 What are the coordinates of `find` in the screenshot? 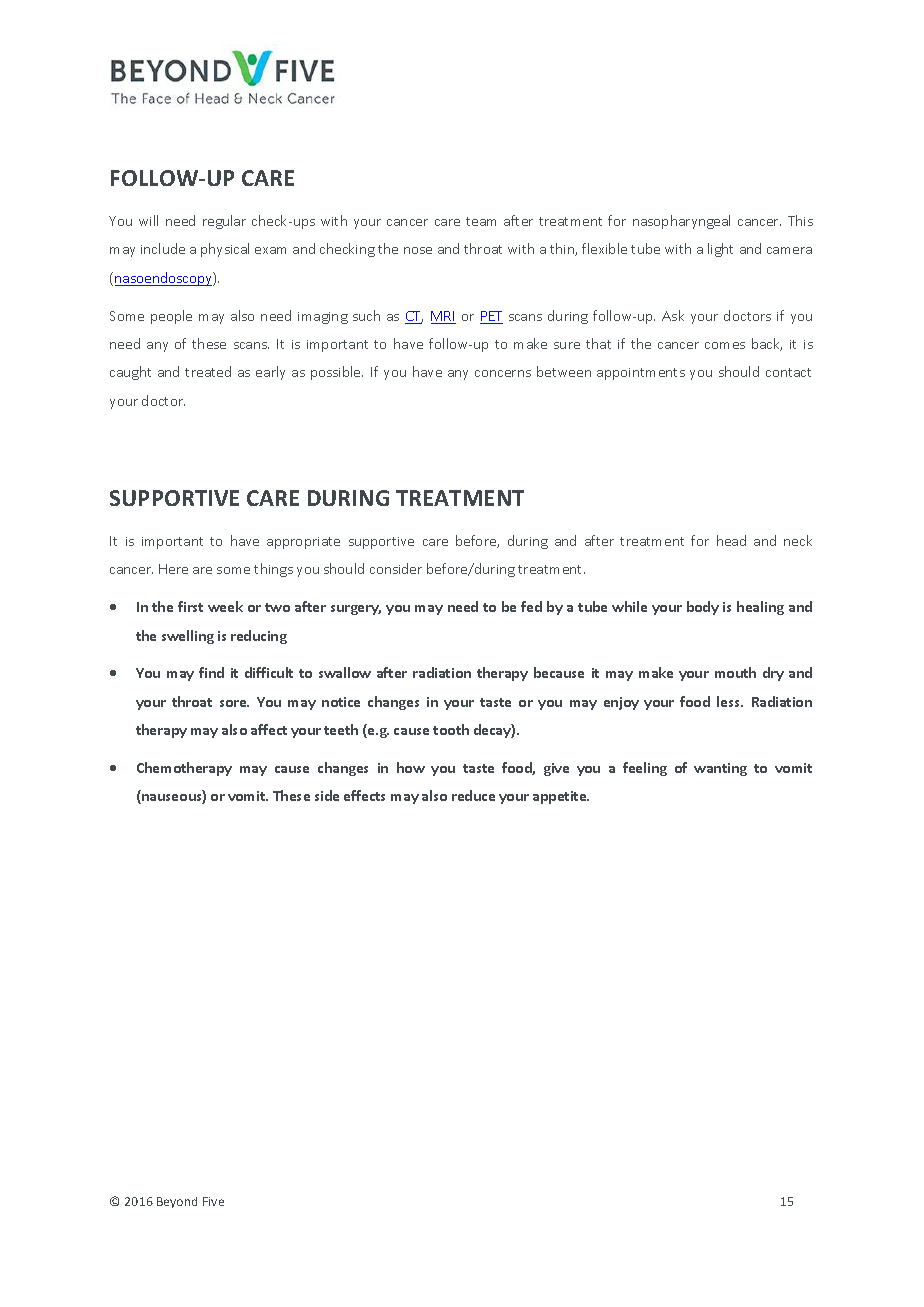 It's located at (211, 672).
